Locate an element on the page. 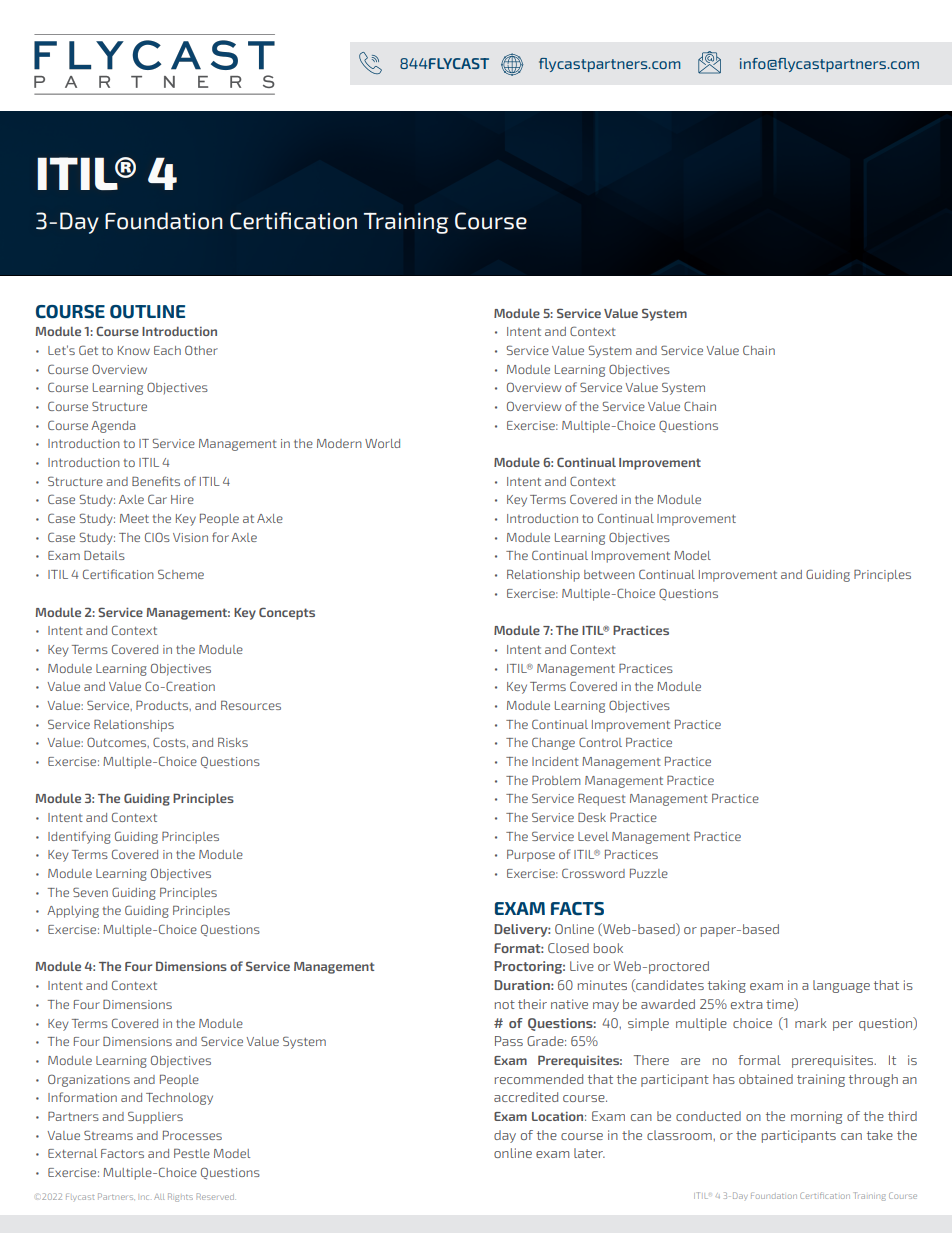 The width and height of the image is (952, 1233). Outcomes is located at coordinates (118, 742).
